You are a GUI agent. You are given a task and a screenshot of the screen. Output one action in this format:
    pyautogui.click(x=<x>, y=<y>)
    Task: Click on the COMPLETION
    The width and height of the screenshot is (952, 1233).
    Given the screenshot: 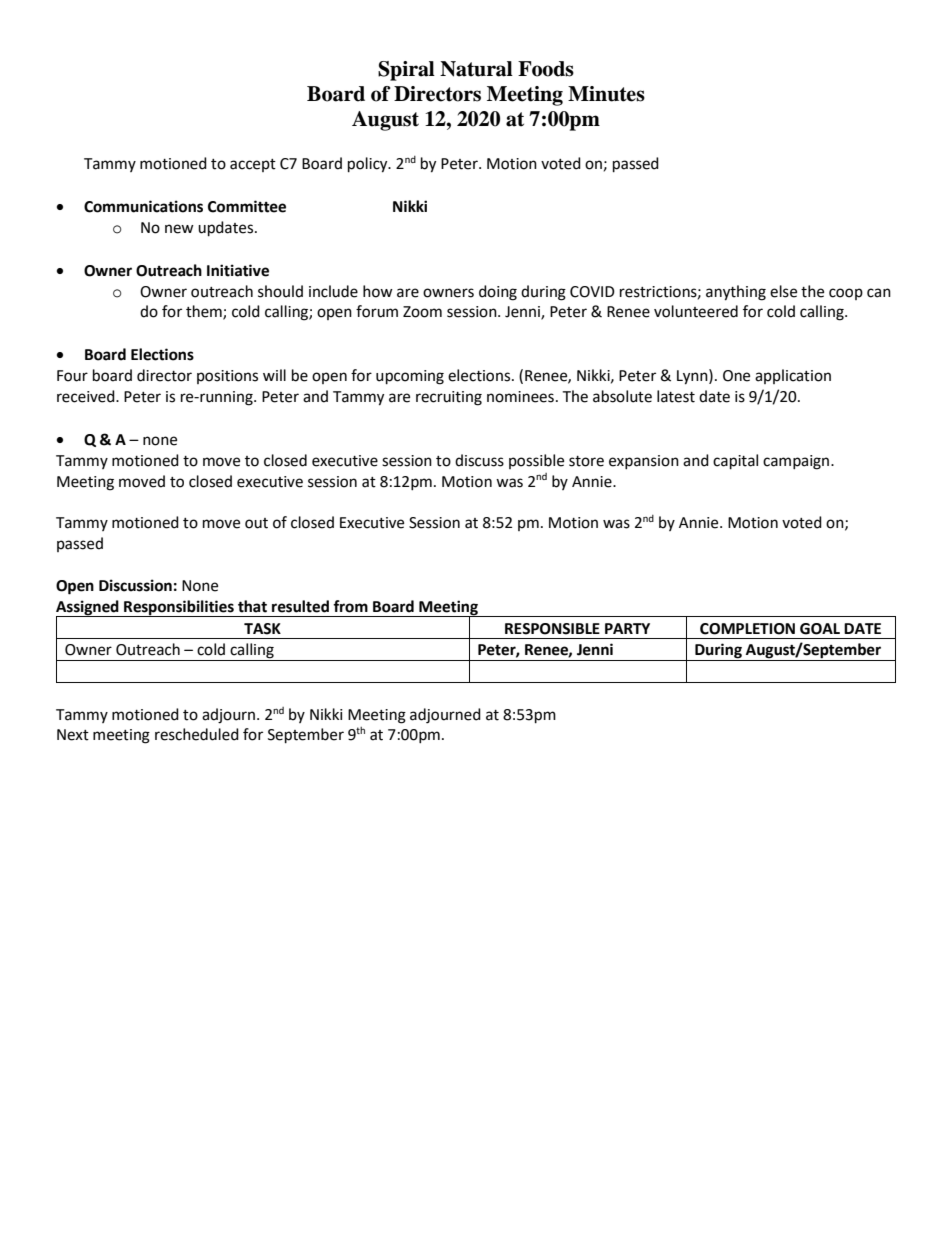 What is the action you would take?
    pyautogui.click(x=747, y=629)
